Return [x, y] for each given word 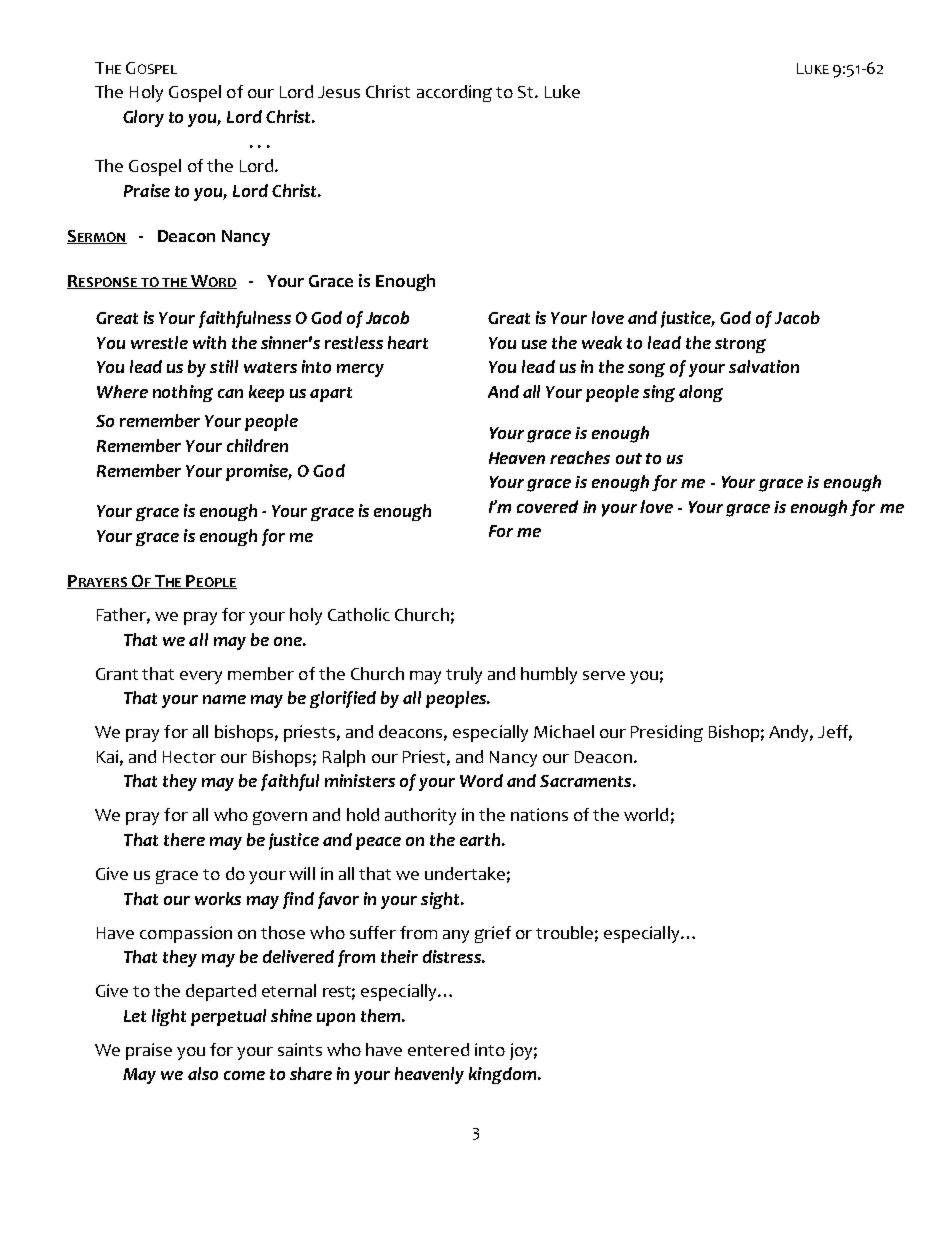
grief [493, 934]
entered [438, 1049]
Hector [189, 757]
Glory [143, 118]
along [701, 393]
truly [464, 675]
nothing [183, 393]
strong [740, 345]
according [454, 93]
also [203, 1073]
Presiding [667, 733]
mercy [360, 370]
